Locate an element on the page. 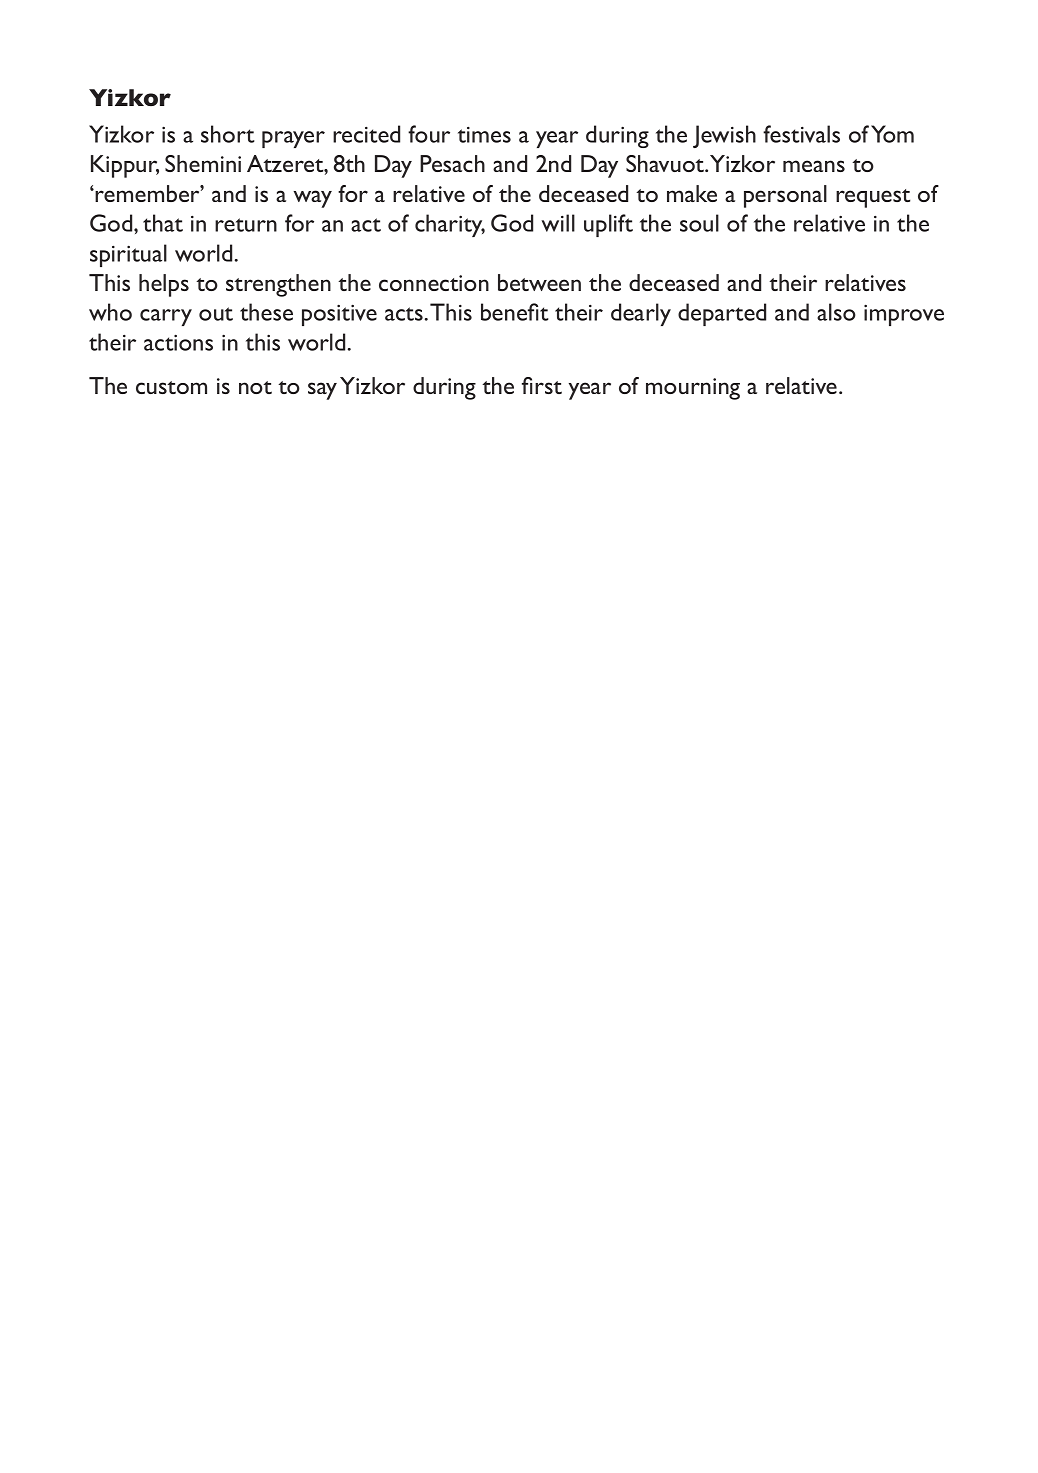 This image has height=1473, width=1038. way is located at coordinates (312, 199).
